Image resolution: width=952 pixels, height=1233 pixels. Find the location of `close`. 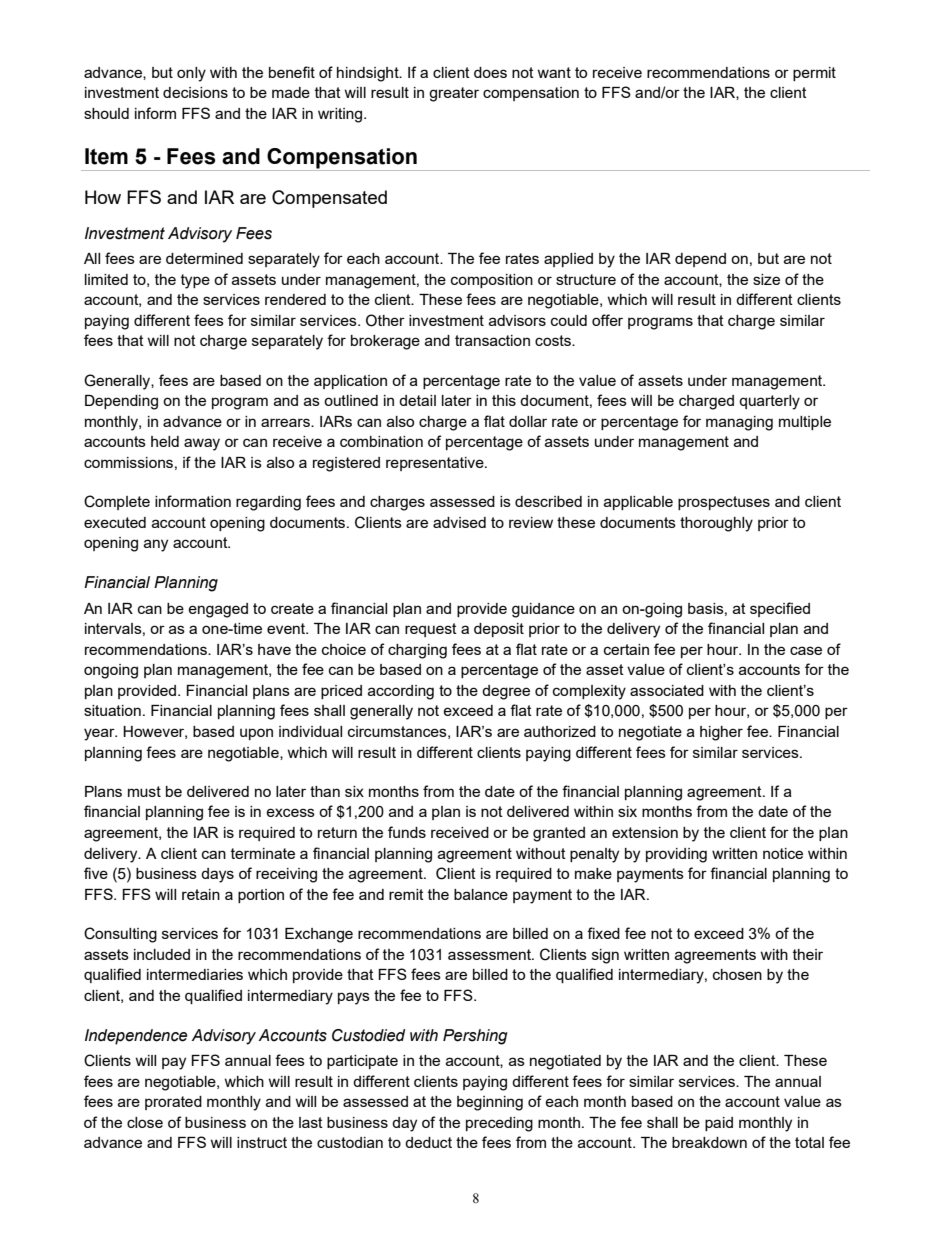

close is located at coordinates (145, 1122).
